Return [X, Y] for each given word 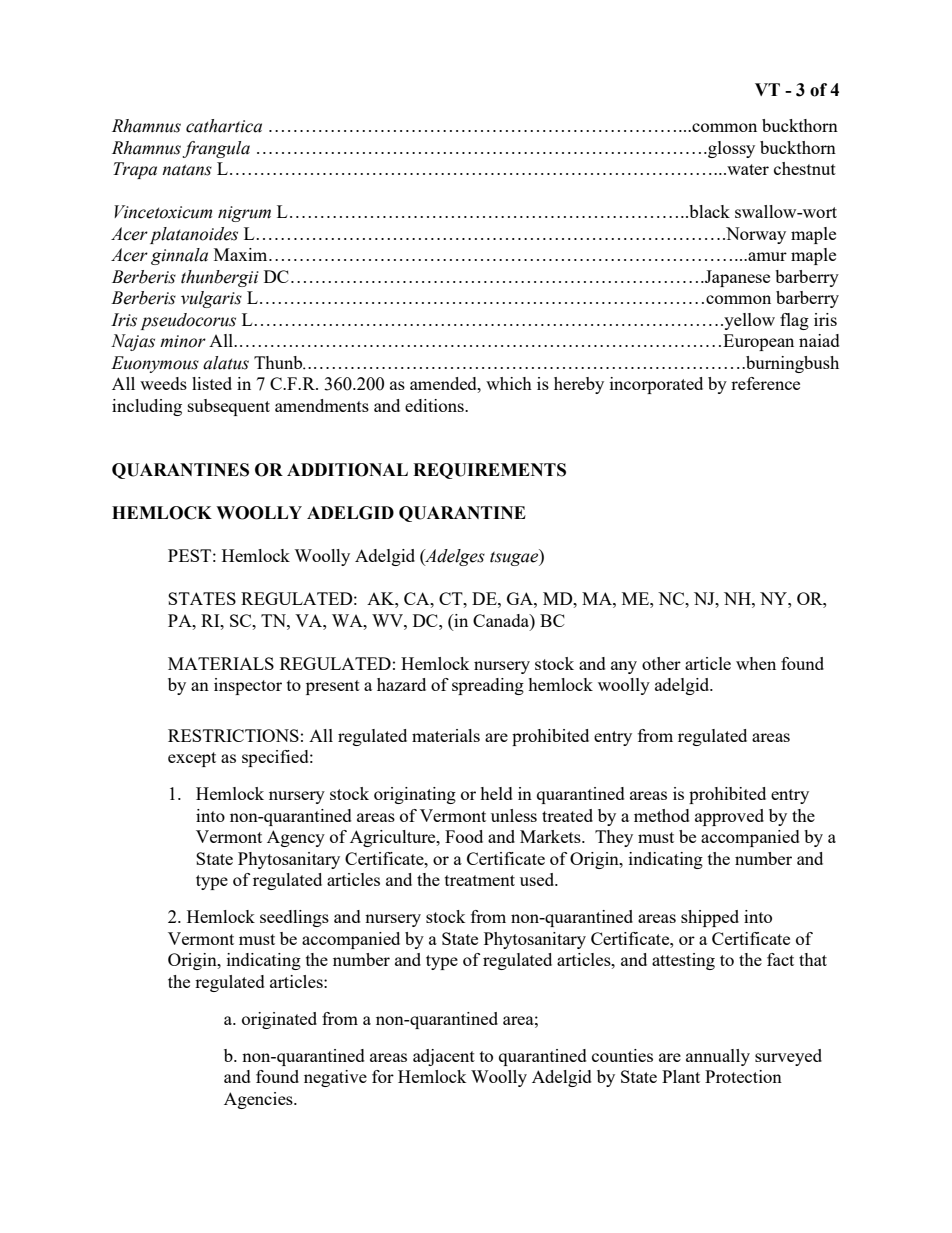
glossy [730, 149]
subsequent [229, 407]
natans [187, 170]
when [756, 663]
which [509, 383]
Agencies [259, 1100]
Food [464, 836]
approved [729, 817]
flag [794, 321]
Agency [296, 838]
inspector [248, 686]
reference [765, 383]
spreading [488, 686]
